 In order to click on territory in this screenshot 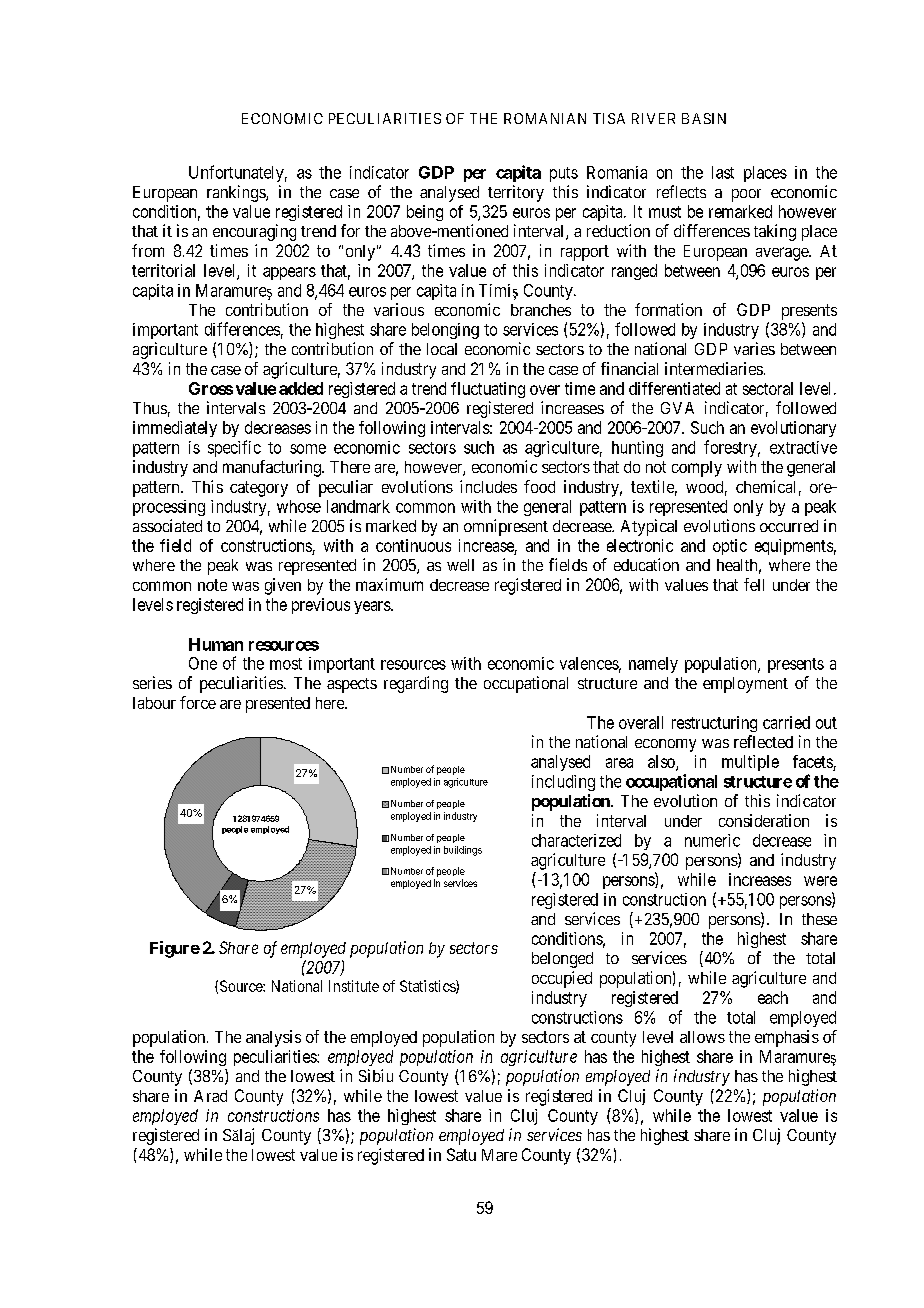, I will do `click(516, 193)`.
